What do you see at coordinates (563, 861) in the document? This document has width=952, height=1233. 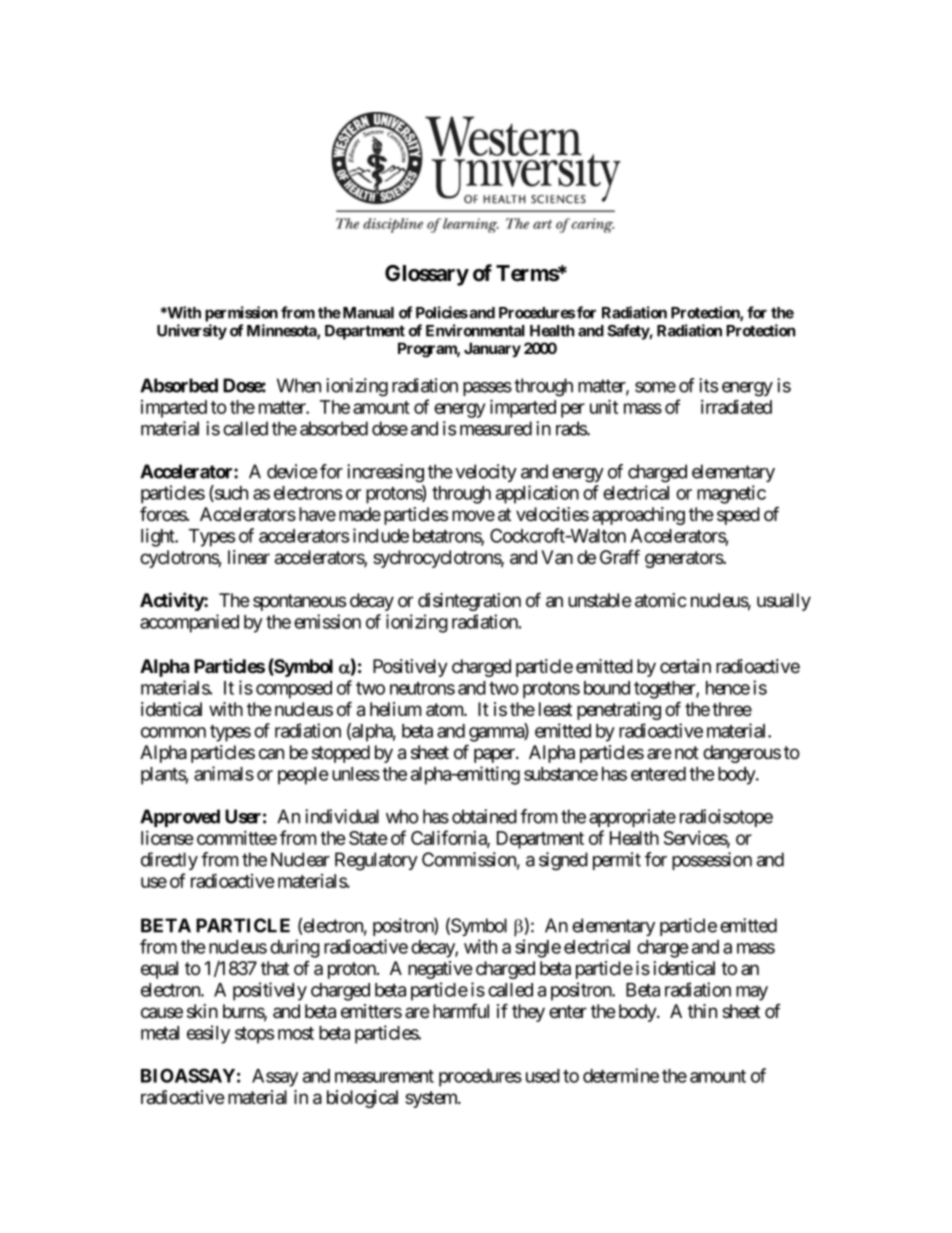 I see `signed` at bounding box center [563, 861].
